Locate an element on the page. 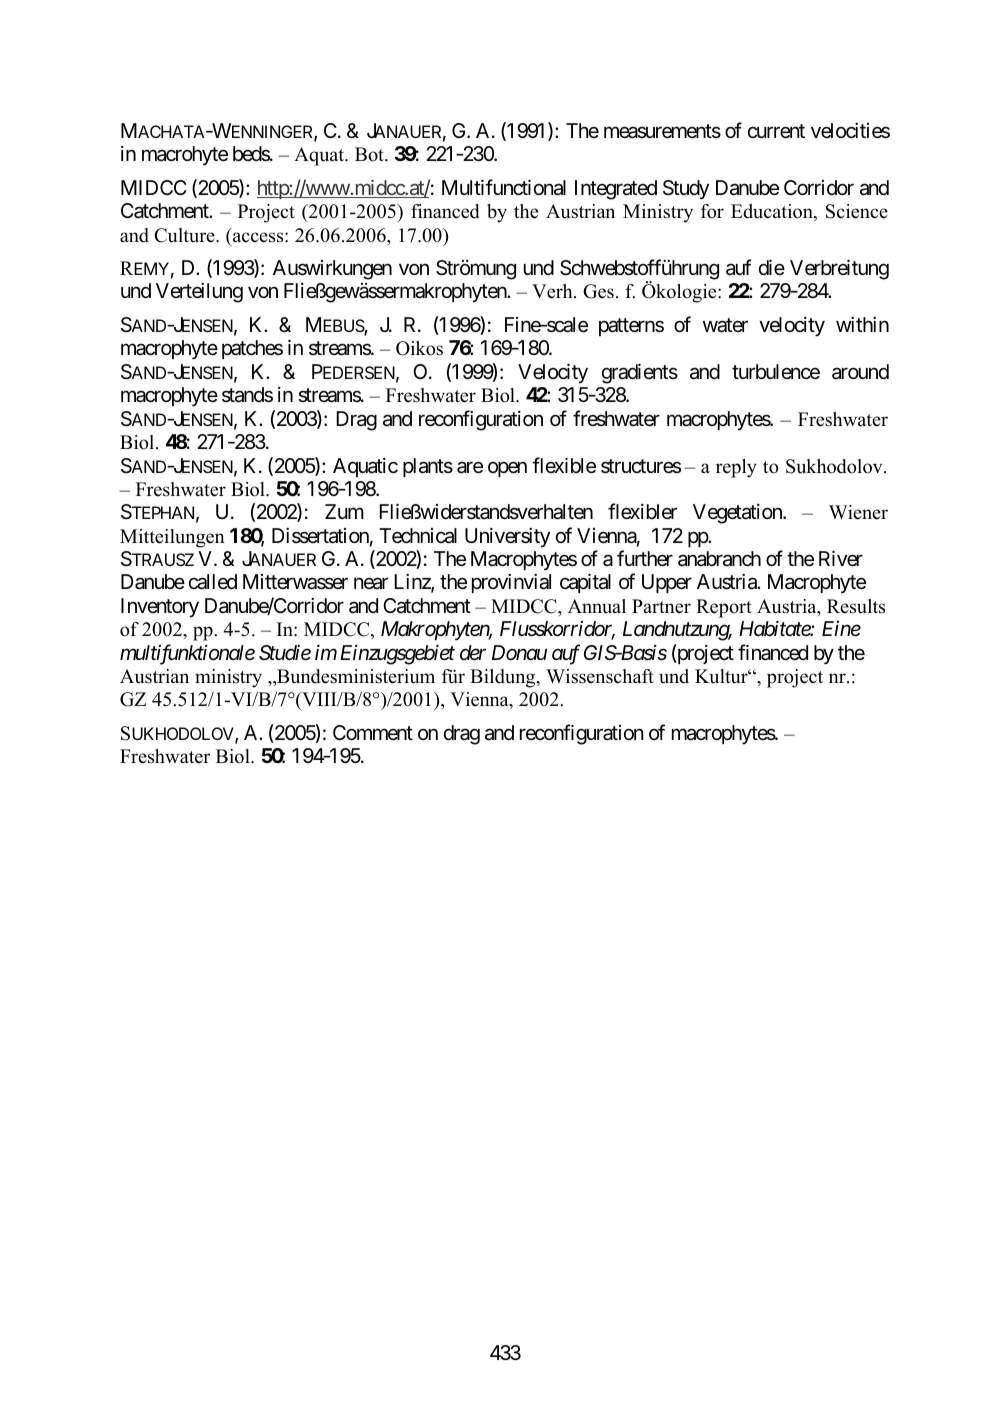 The image size is (1008, 1427). Oikos is located at coordinates (419, 348).
